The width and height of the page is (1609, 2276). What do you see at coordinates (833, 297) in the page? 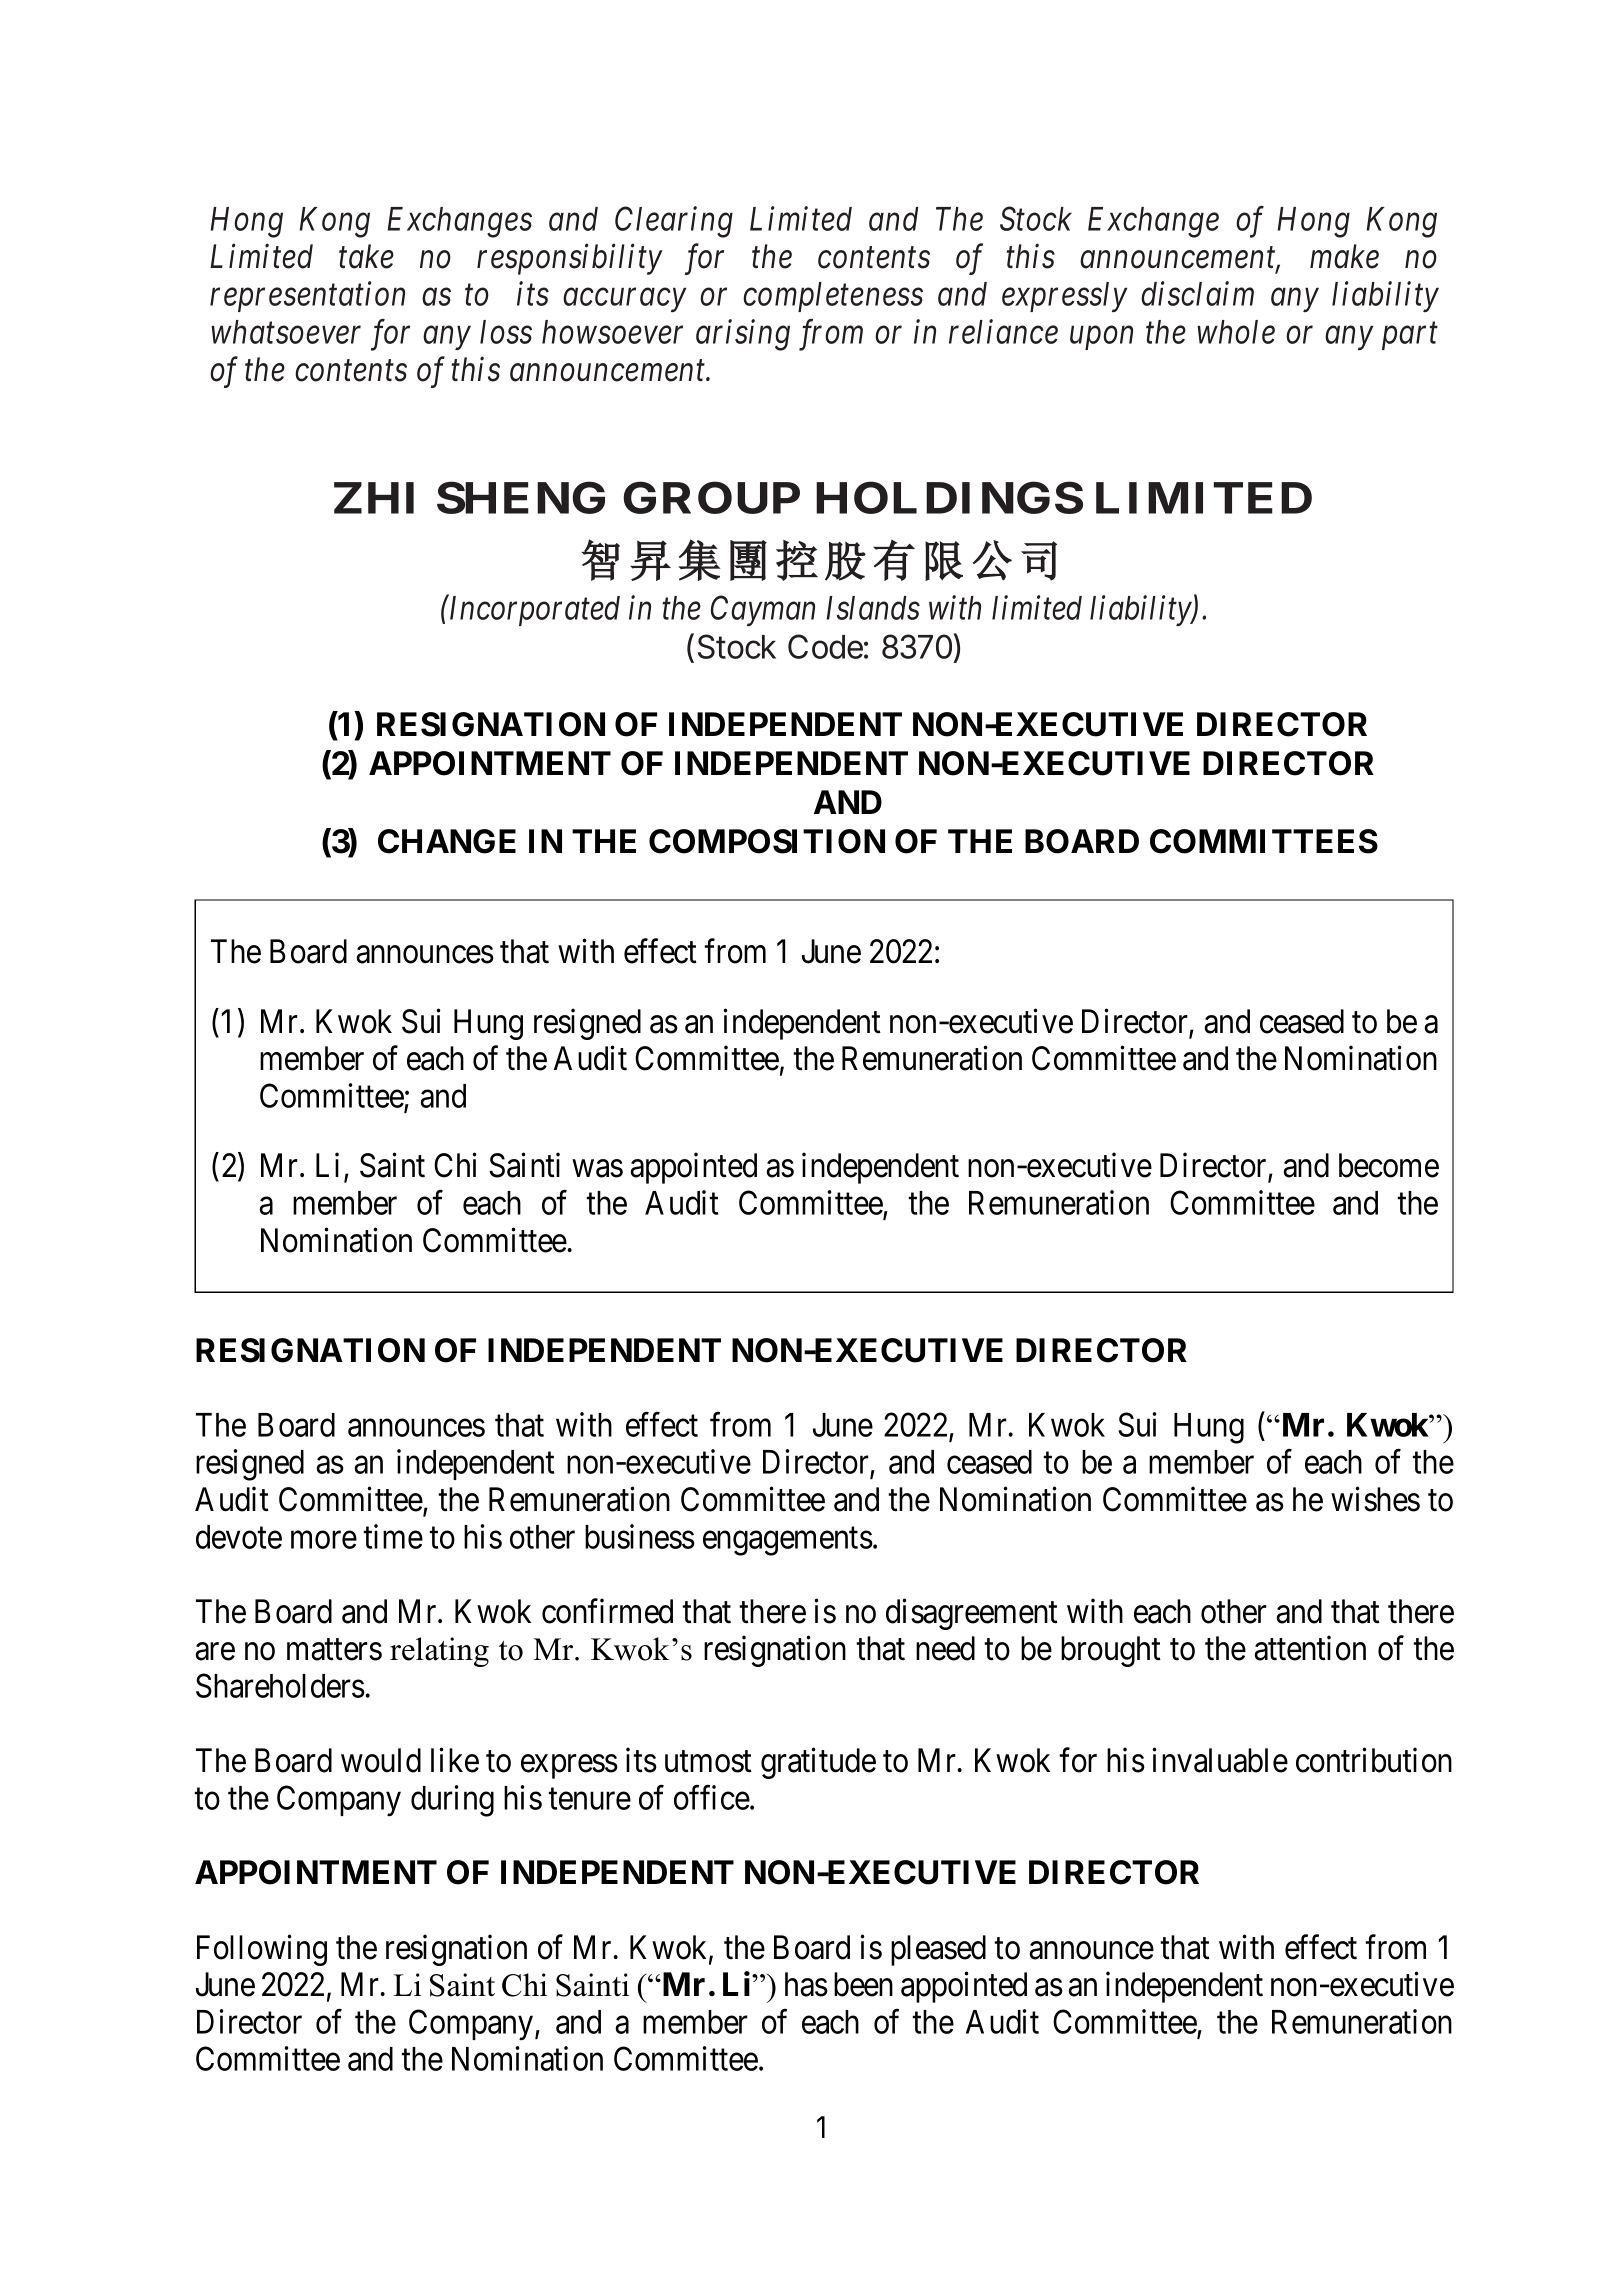
I see `completeness` at bounding box center [833, 297].
